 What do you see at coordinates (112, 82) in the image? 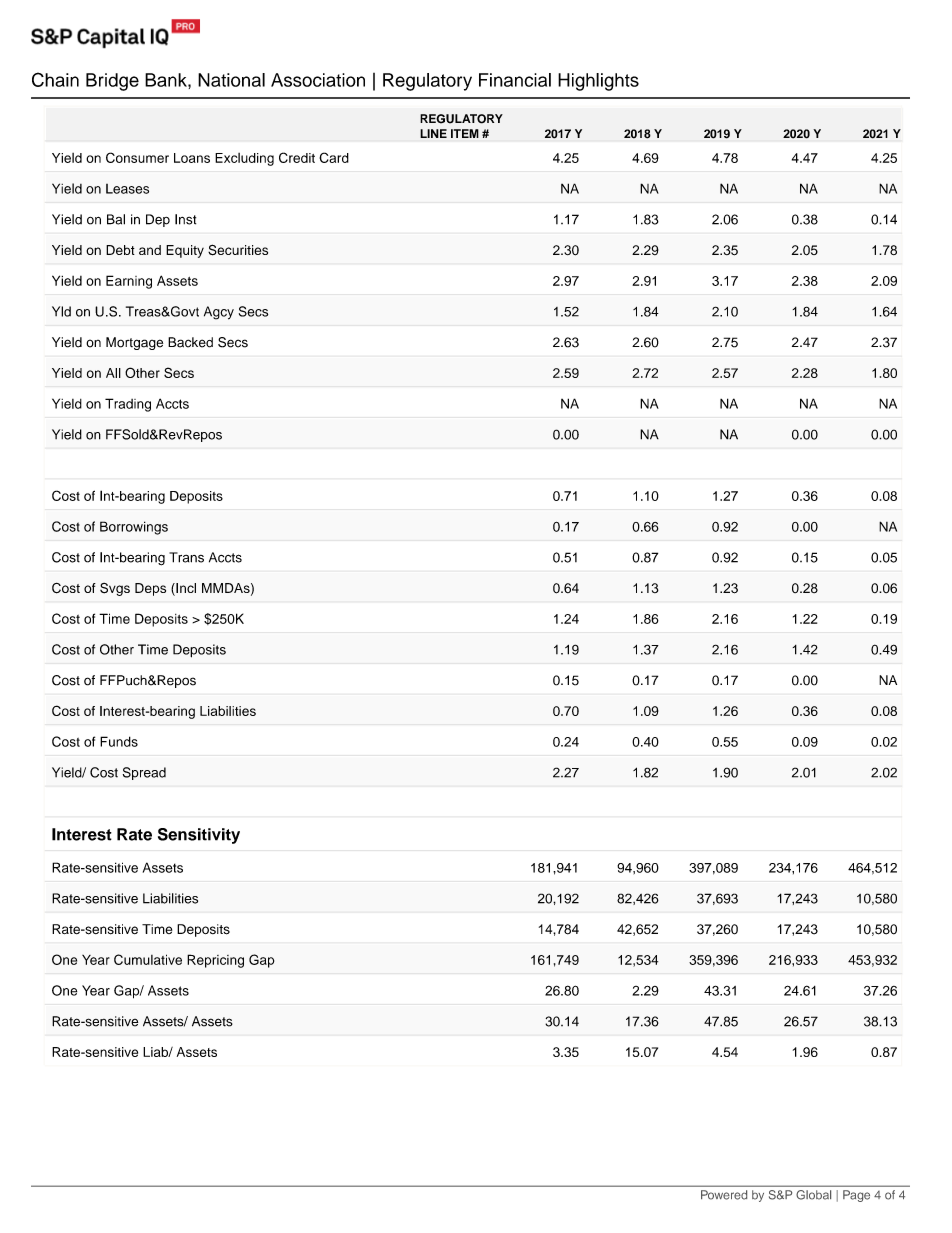
I see `Bridge` at bounding box center [112, 82].
